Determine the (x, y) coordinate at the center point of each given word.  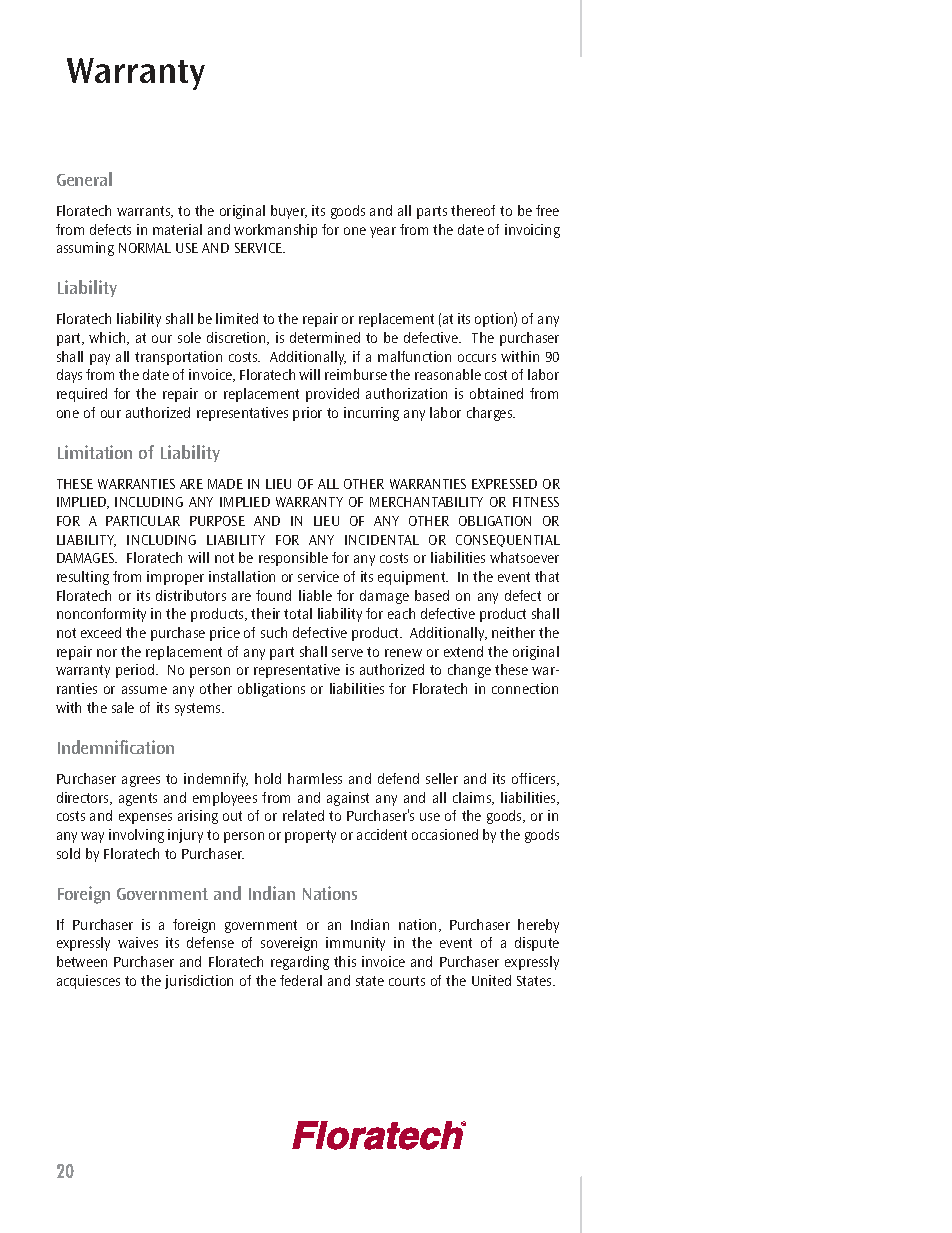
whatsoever (524, 557)
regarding (300, 963)
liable (315, 595)
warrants (145, 212)
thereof (473, 210)
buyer (289, 212)
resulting (83, 578)
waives (138, 942)
